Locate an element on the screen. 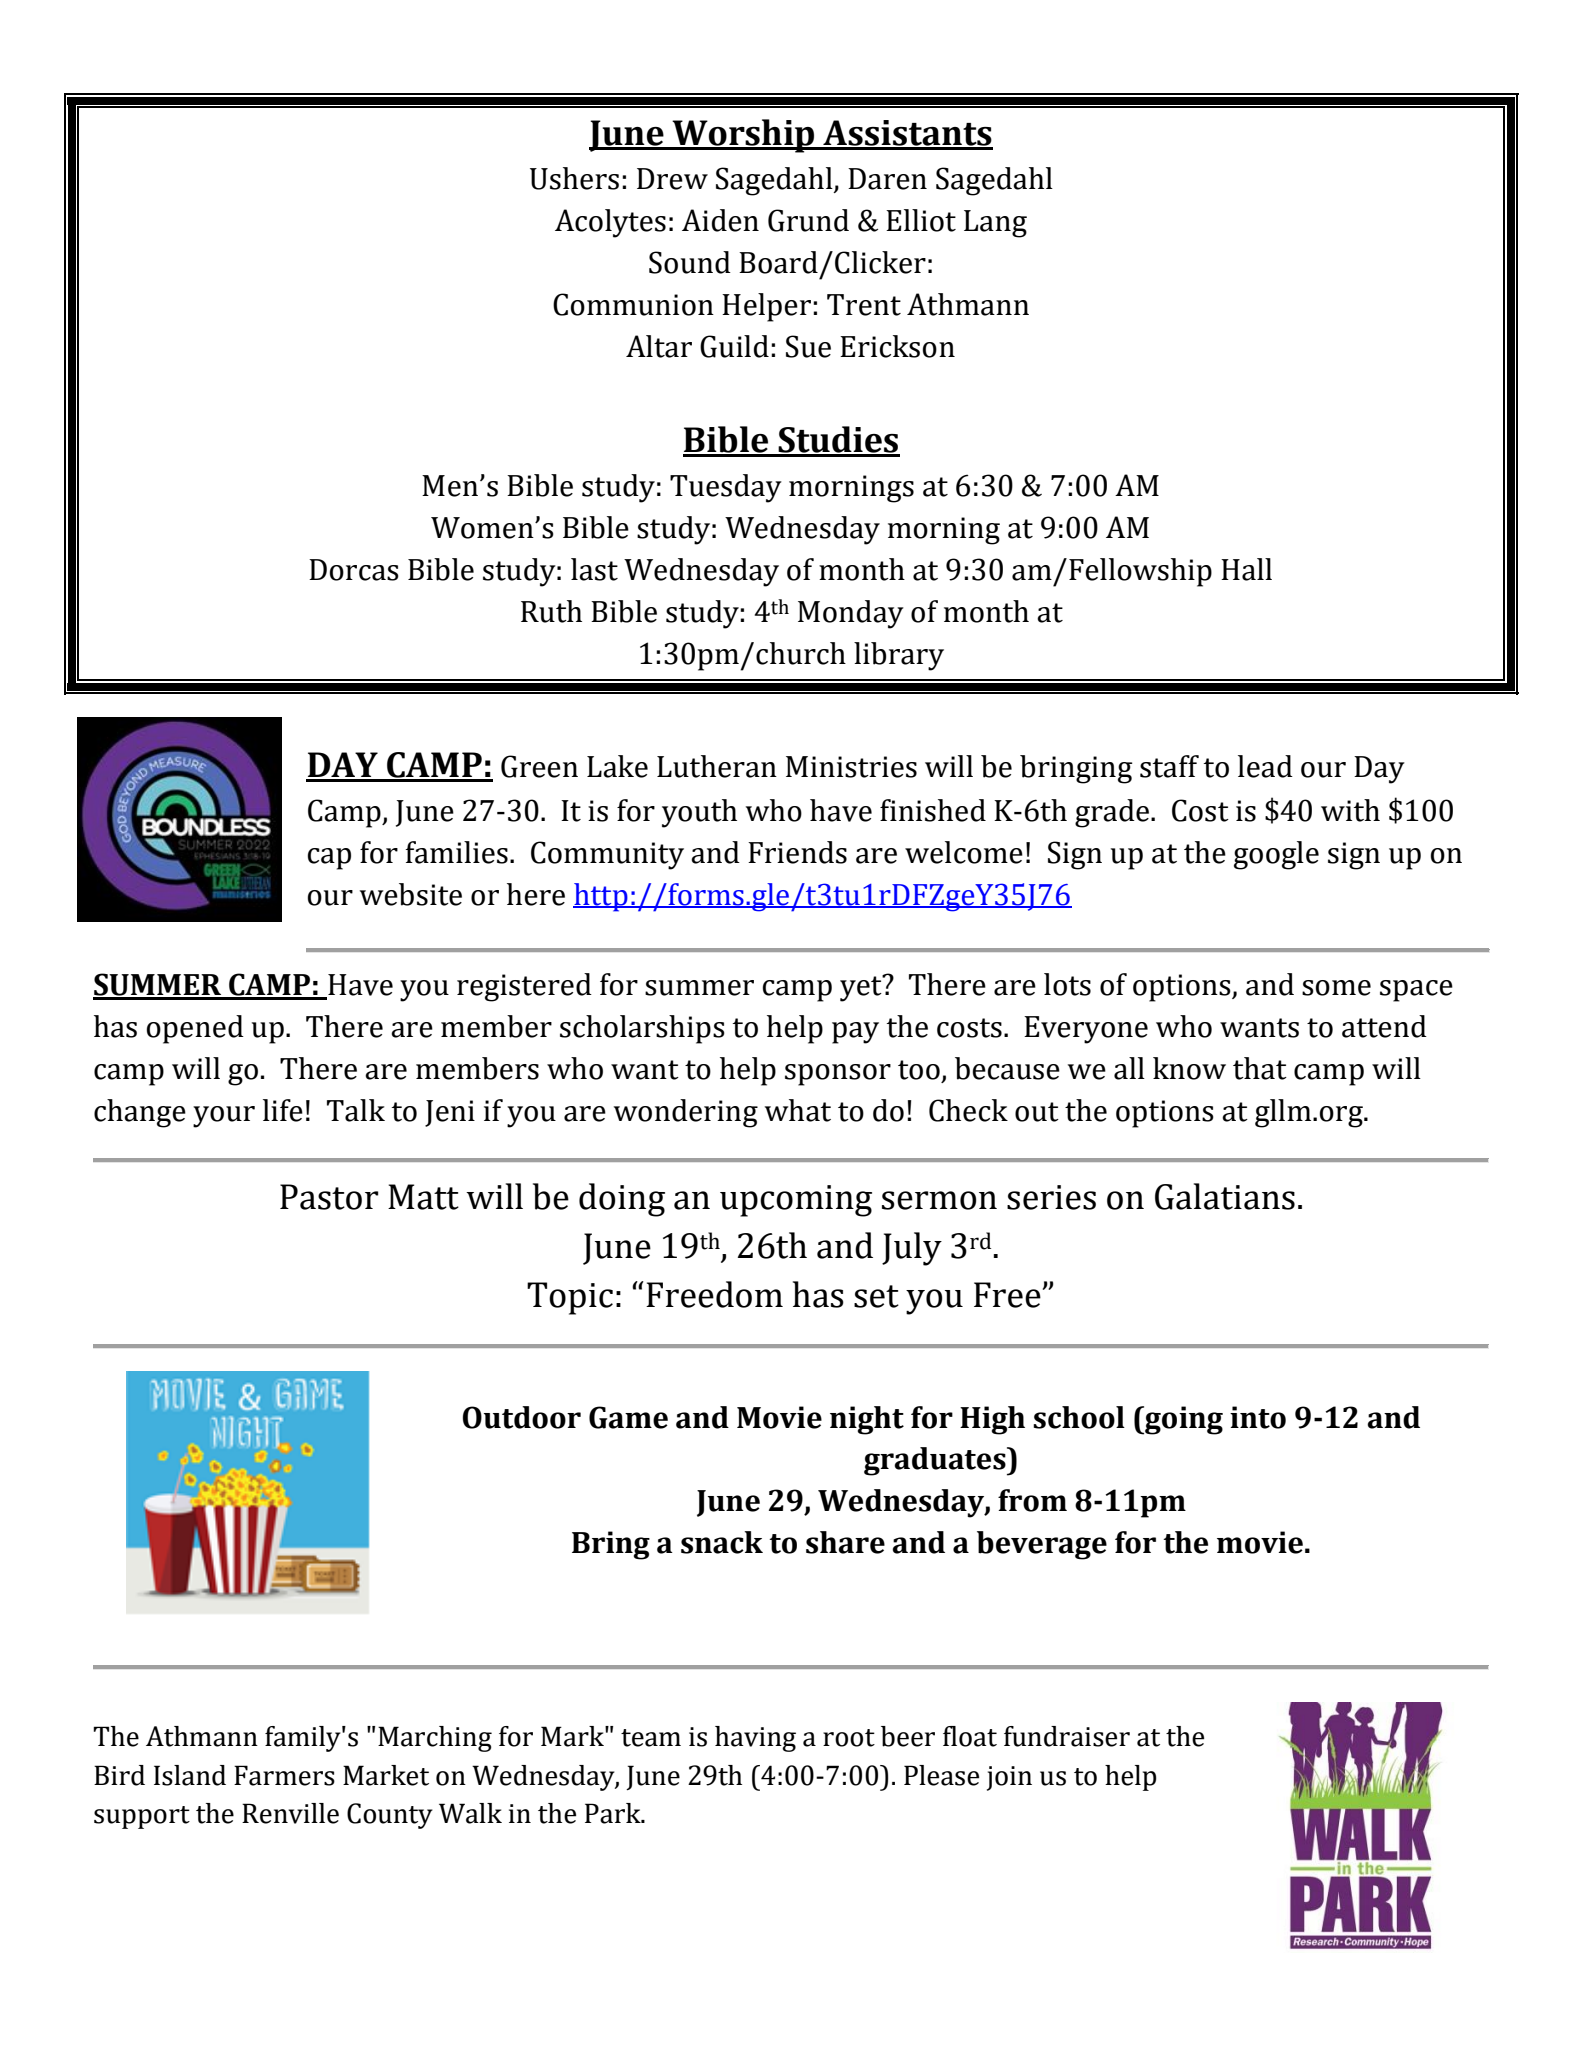  yet is located at coordinates (862, 988).
